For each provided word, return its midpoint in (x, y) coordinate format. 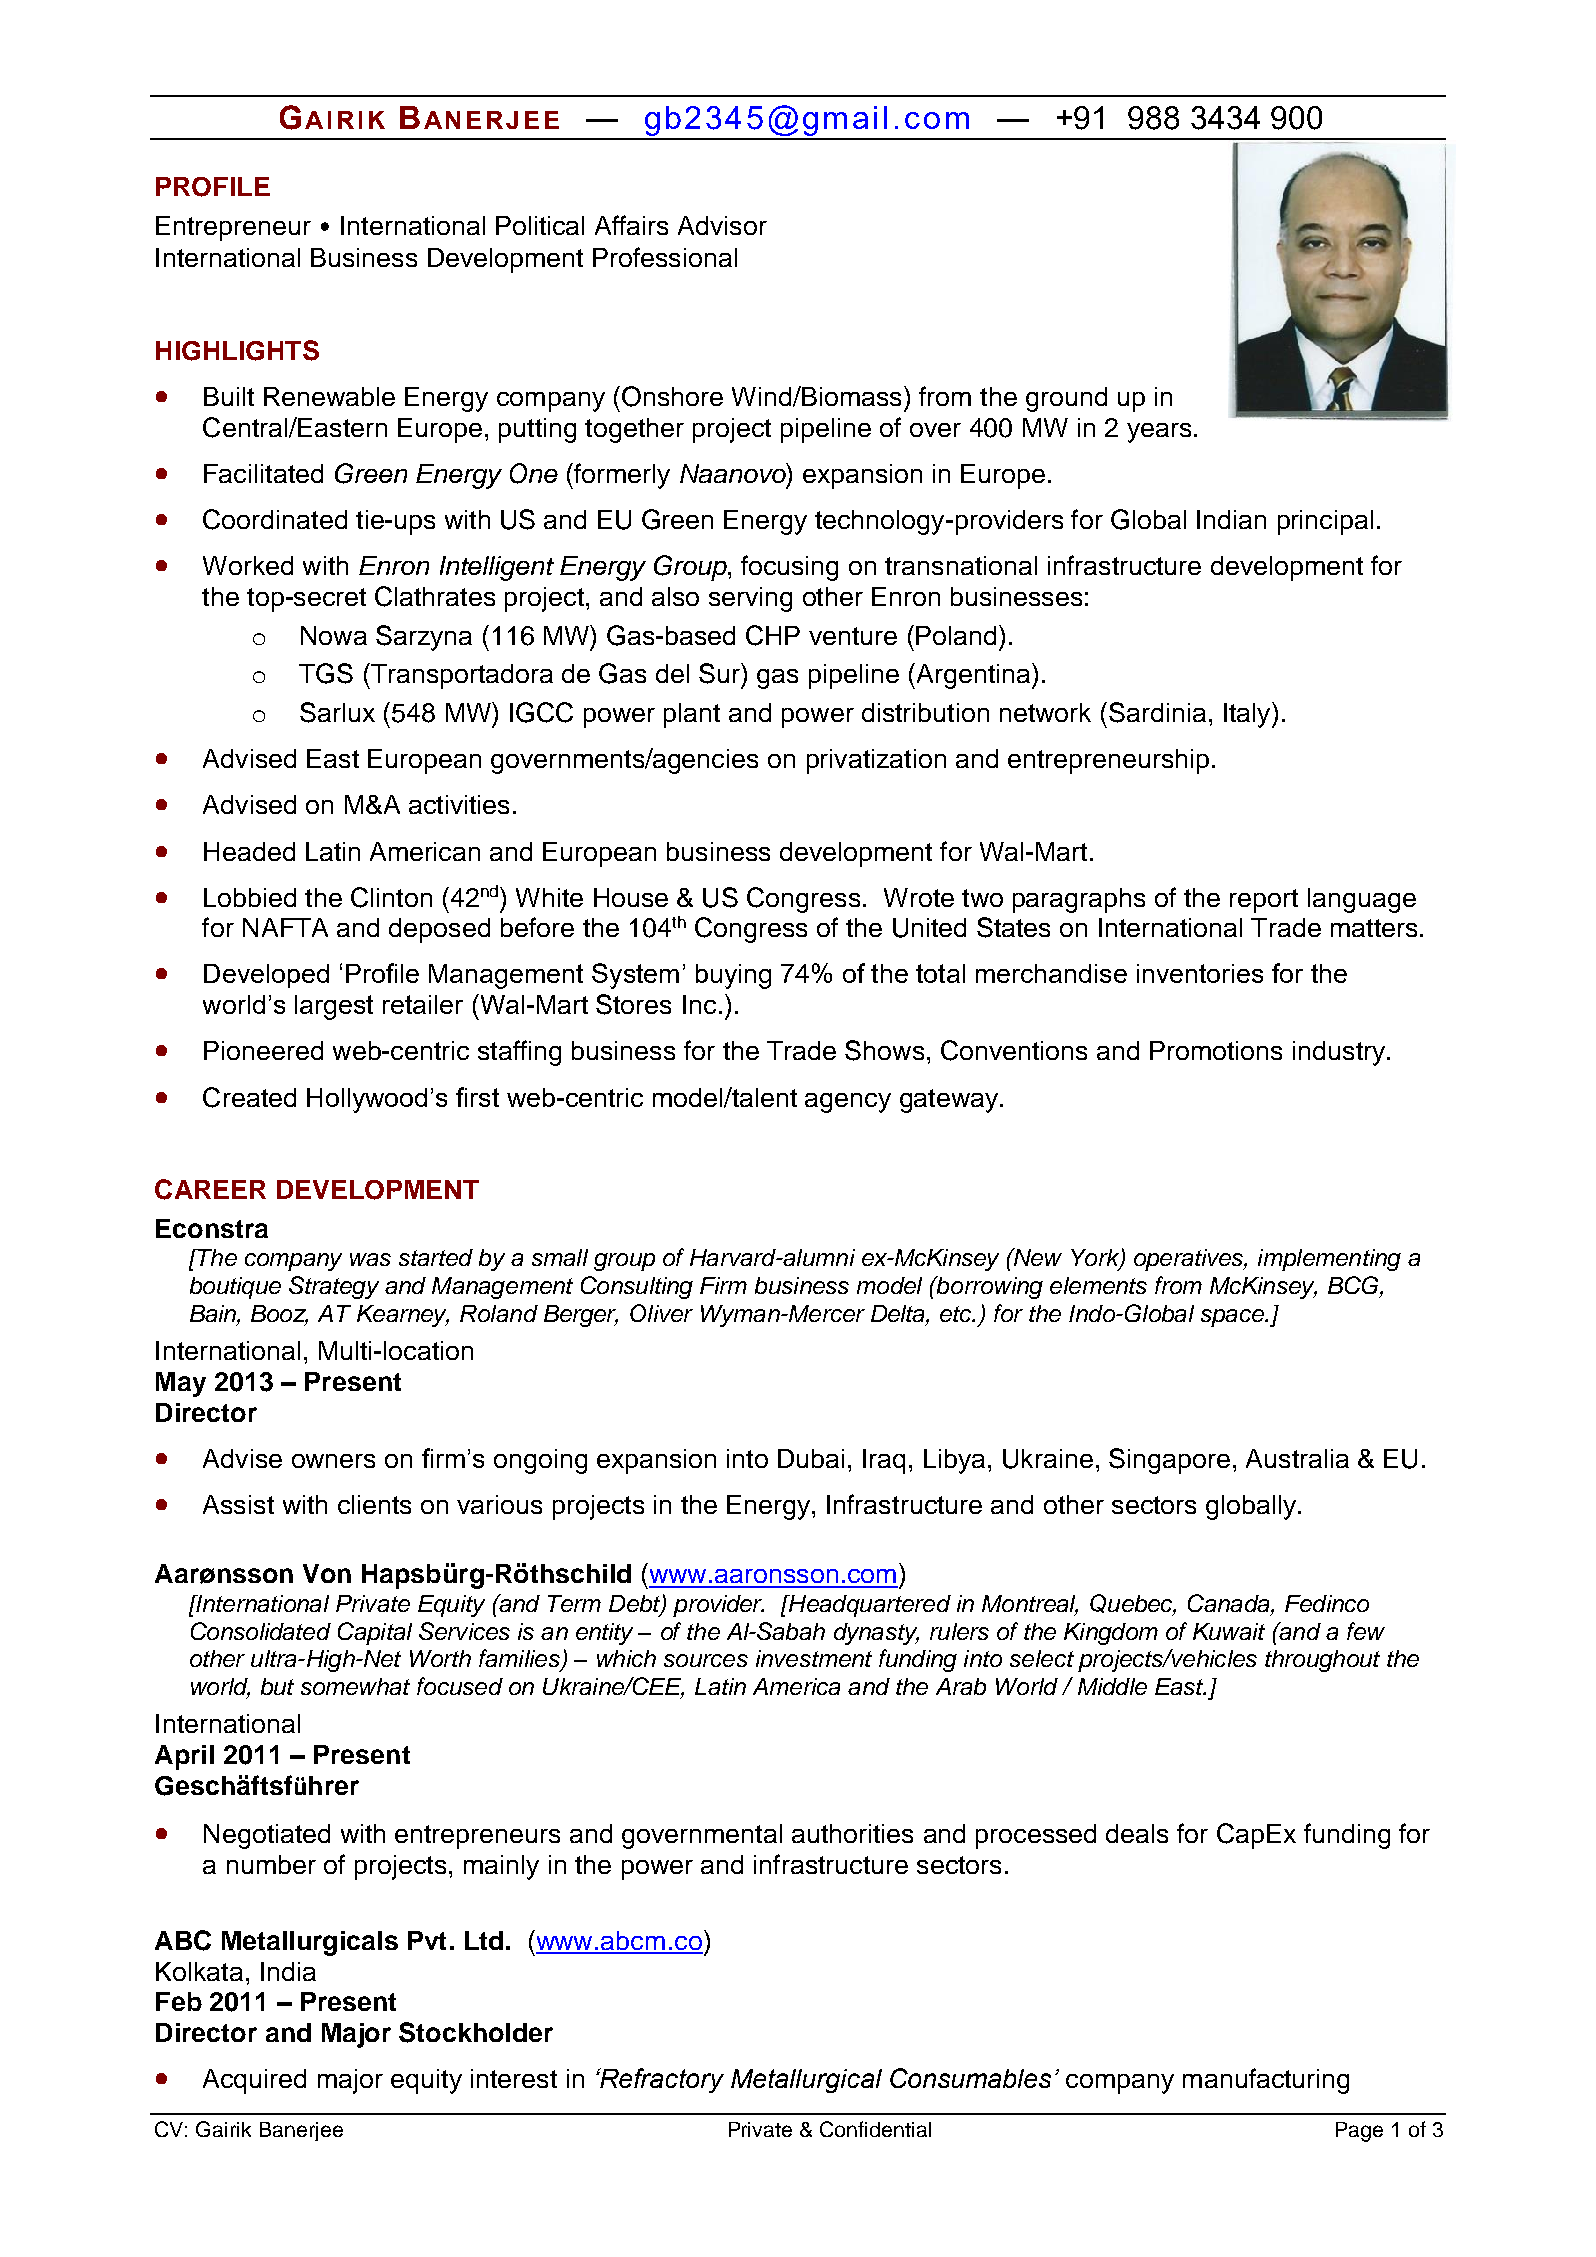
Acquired (254, 2081)
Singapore (1169, 1461)
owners (333, 1461)
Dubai (811, 1458)
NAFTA (285, 927)
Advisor (722, 225)
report (1264, 901)
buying (733, 976)
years (1159, 433)
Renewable (329, 396)
